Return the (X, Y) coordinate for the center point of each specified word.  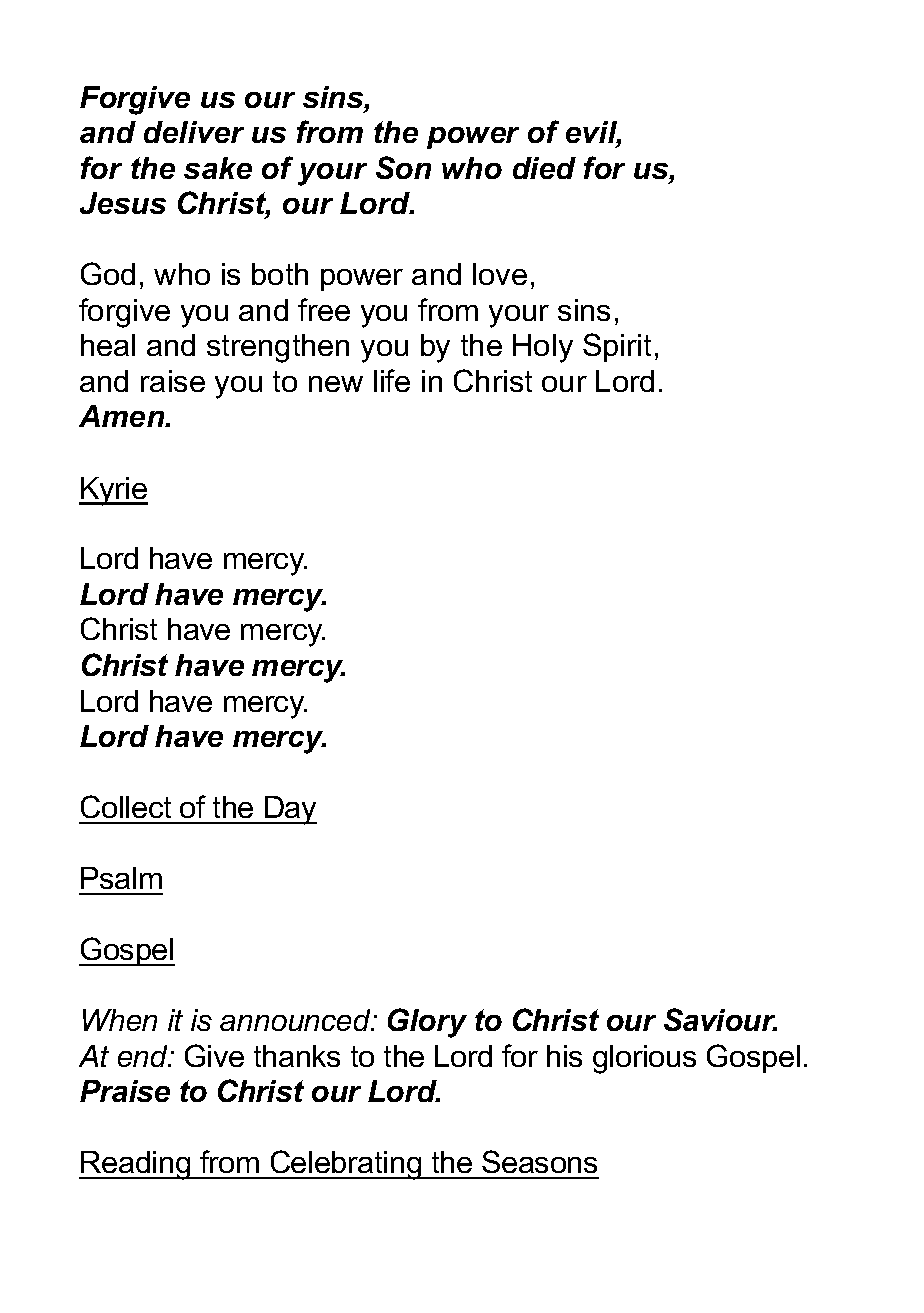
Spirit (617, 347)
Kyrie (113, 491)
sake (218, 168)
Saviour (720, 1019)
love (500, 274)
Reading (136, 1165)
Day (290, 810)
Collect (126, 806)
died (544, 168)
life (392, 380)
